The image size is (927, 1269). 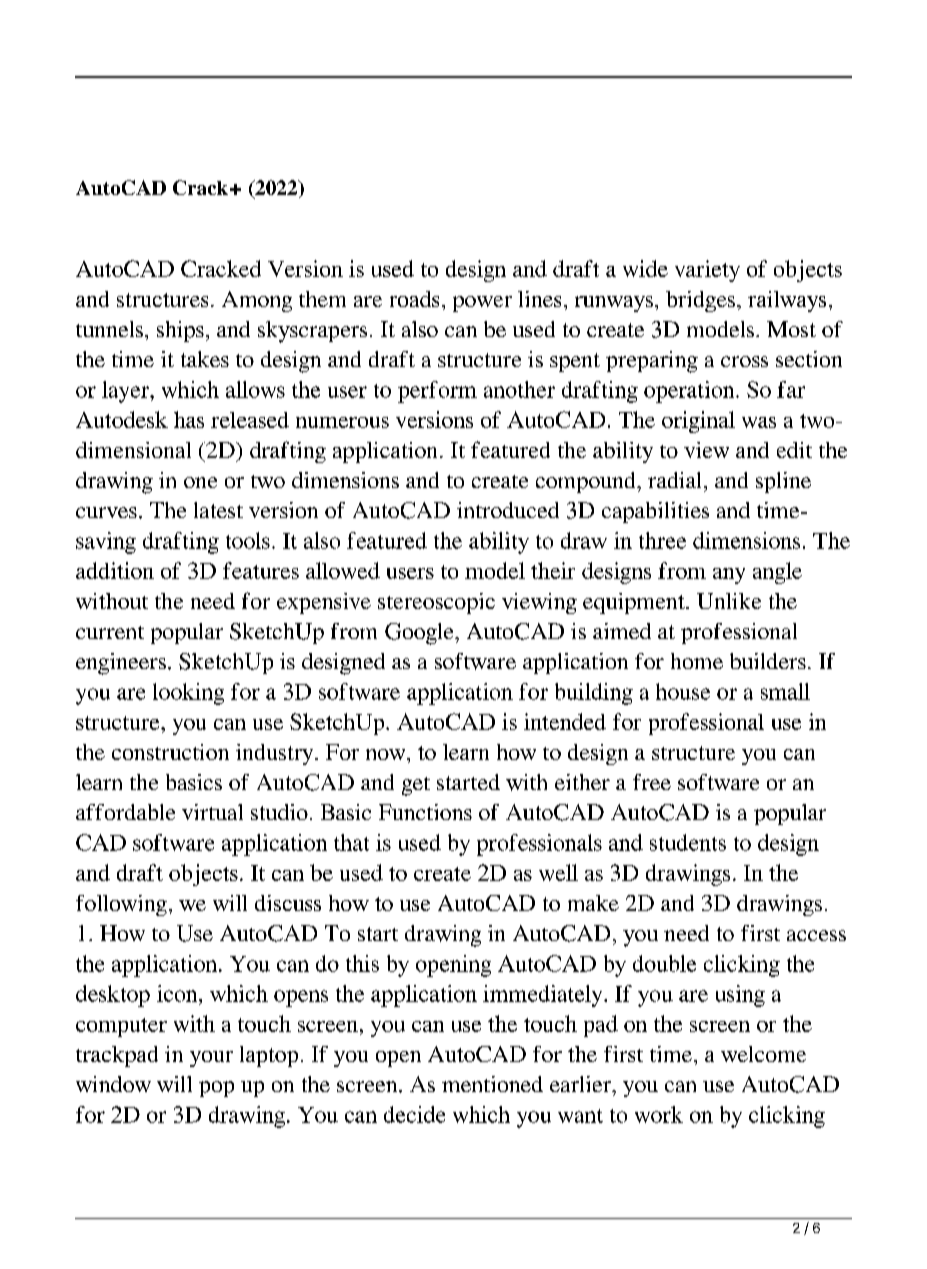 I want to click on power, so click(x=482, y=304).
